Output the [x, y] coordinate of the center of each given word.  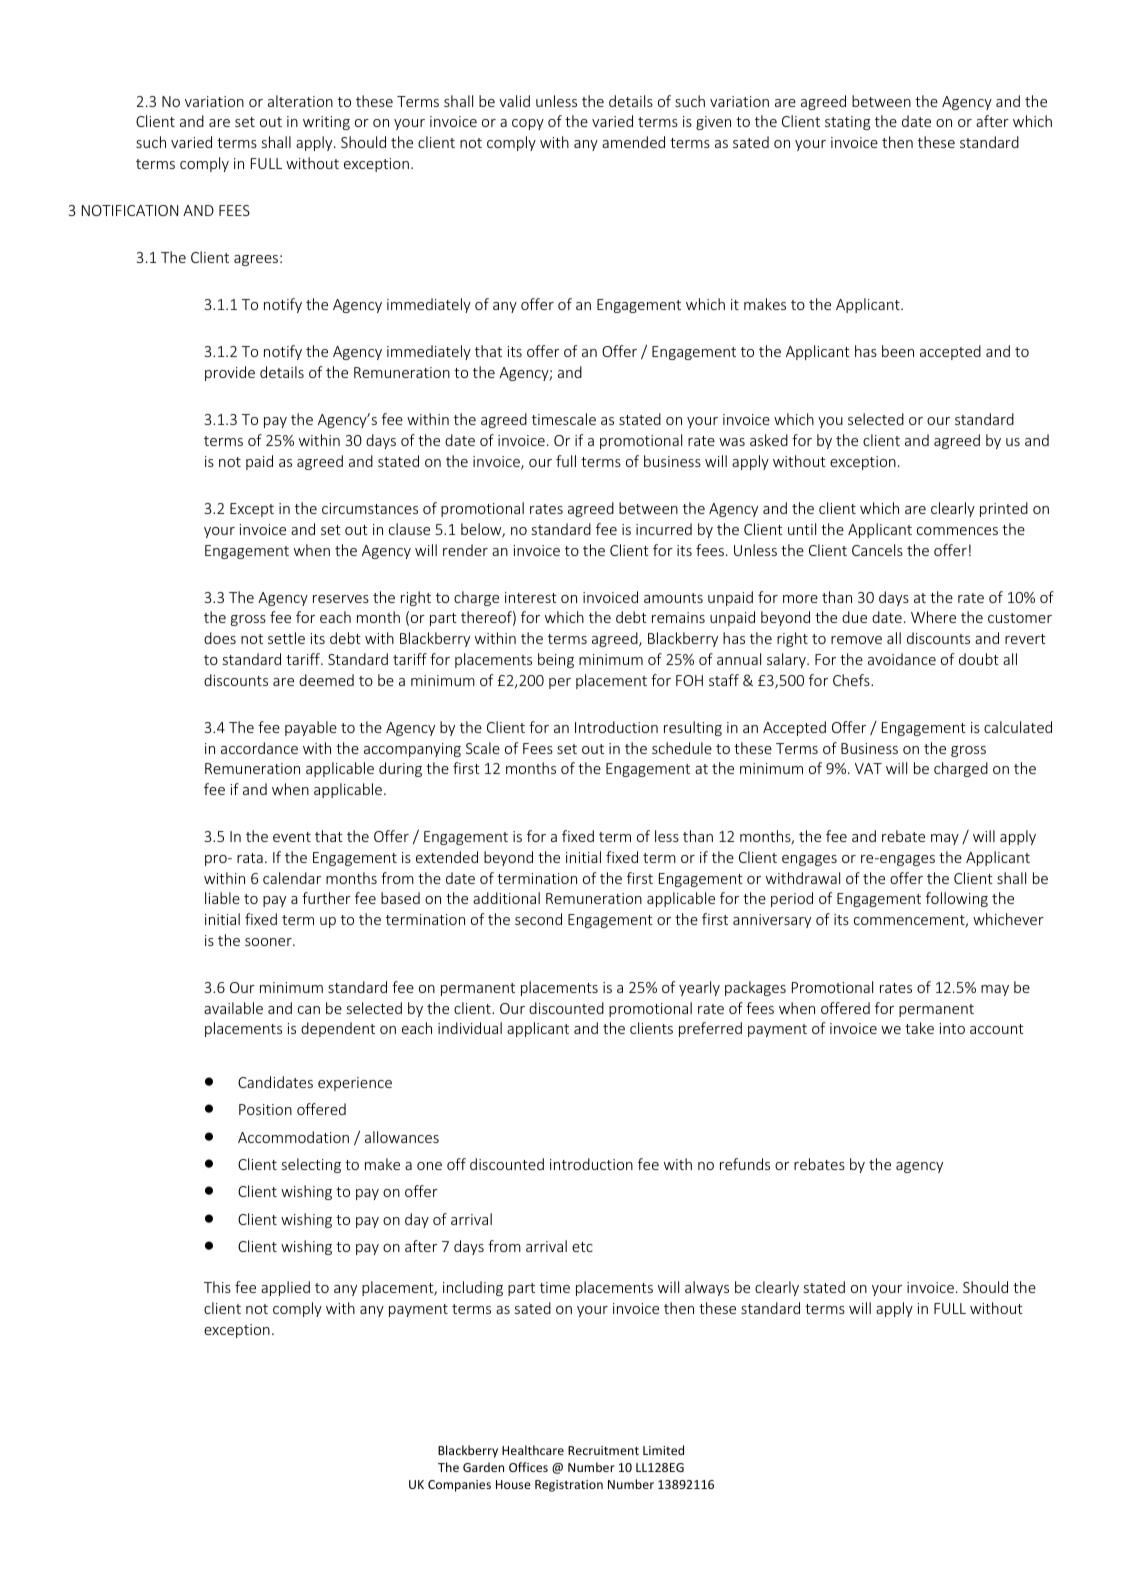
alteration [300, 101]
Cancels [877, 550]
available [233, 1008]
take [919, 1028]
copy [528, 124]
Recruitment [603, 1450]
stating [847, 123]
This [217, 1287]
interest [531, 597]
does [220, 638]
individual [470, 1028]
